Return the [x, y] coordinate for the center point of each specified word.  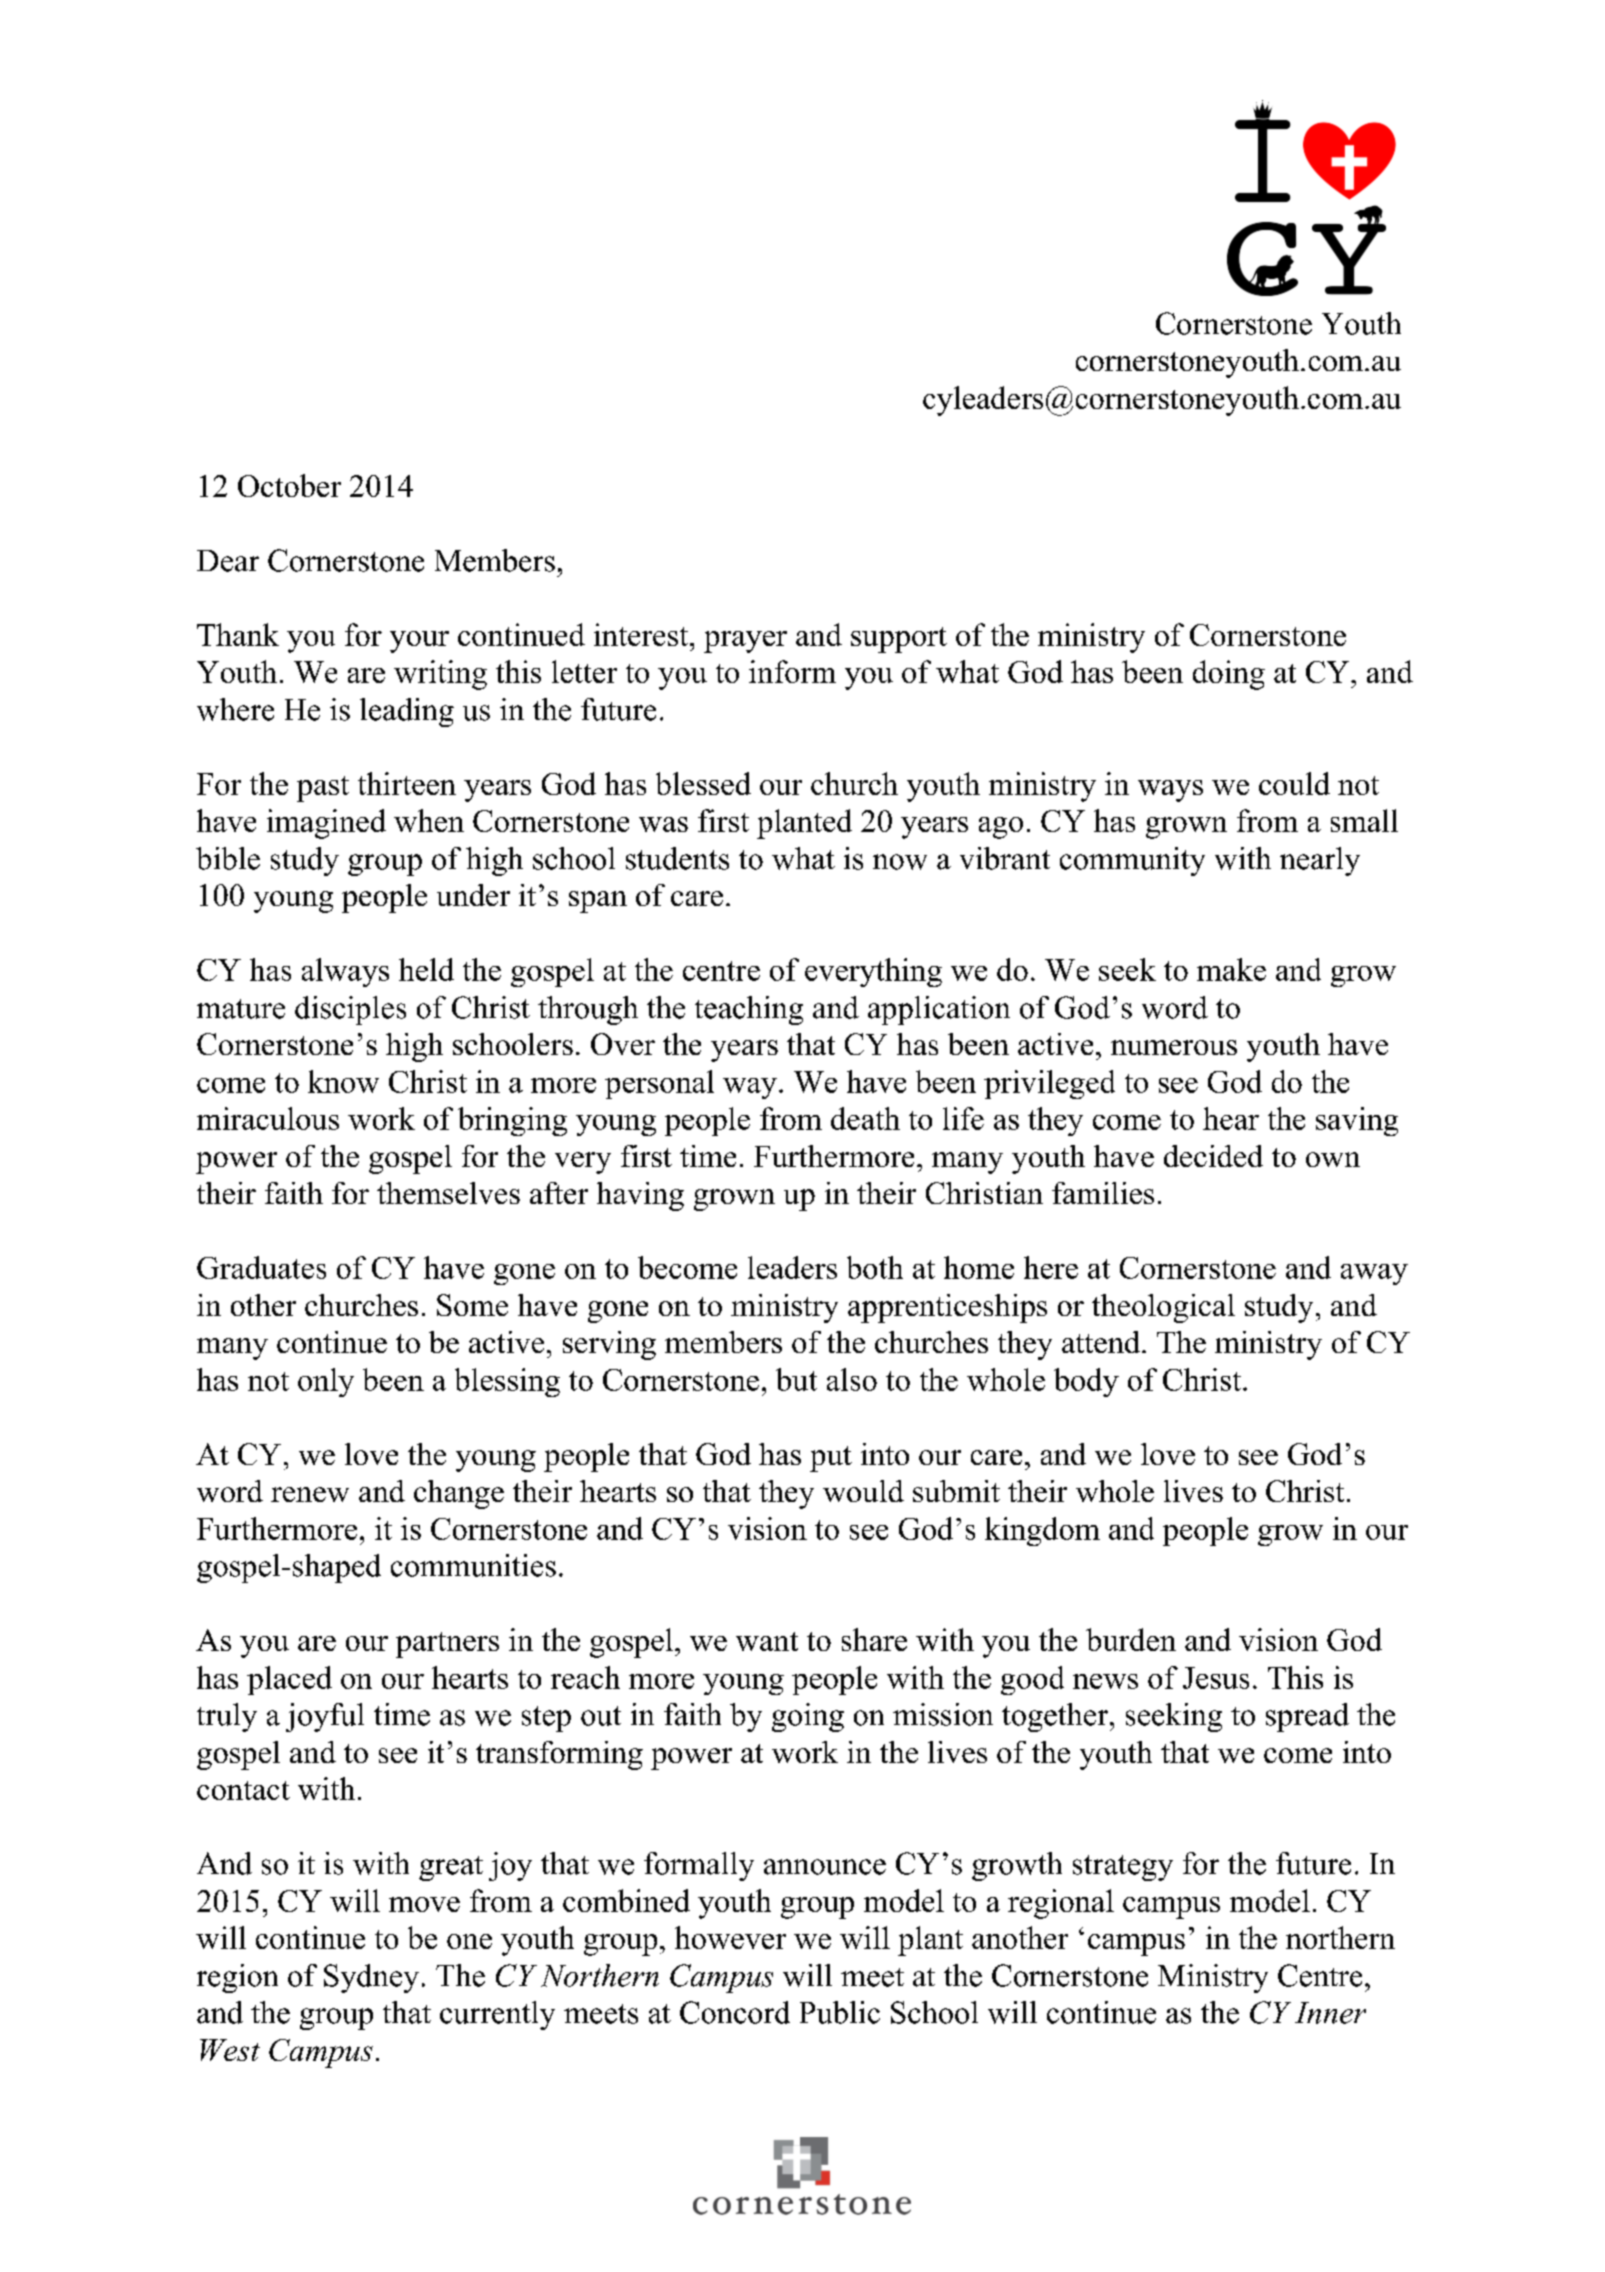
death [865, 1118]
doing [1229, 675]
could [1294, 783]
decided [1213, 1156]
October [289, 485]
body [1086, 1382]
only [326, 1382]
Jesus [1216, 1678]
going [808, 1717]
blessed [703, 783]
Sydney [371, 1978]
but [796, 1379]
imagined [326, 824]
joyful [325, 1717]
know [343, 1081]
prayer [745, 642]
